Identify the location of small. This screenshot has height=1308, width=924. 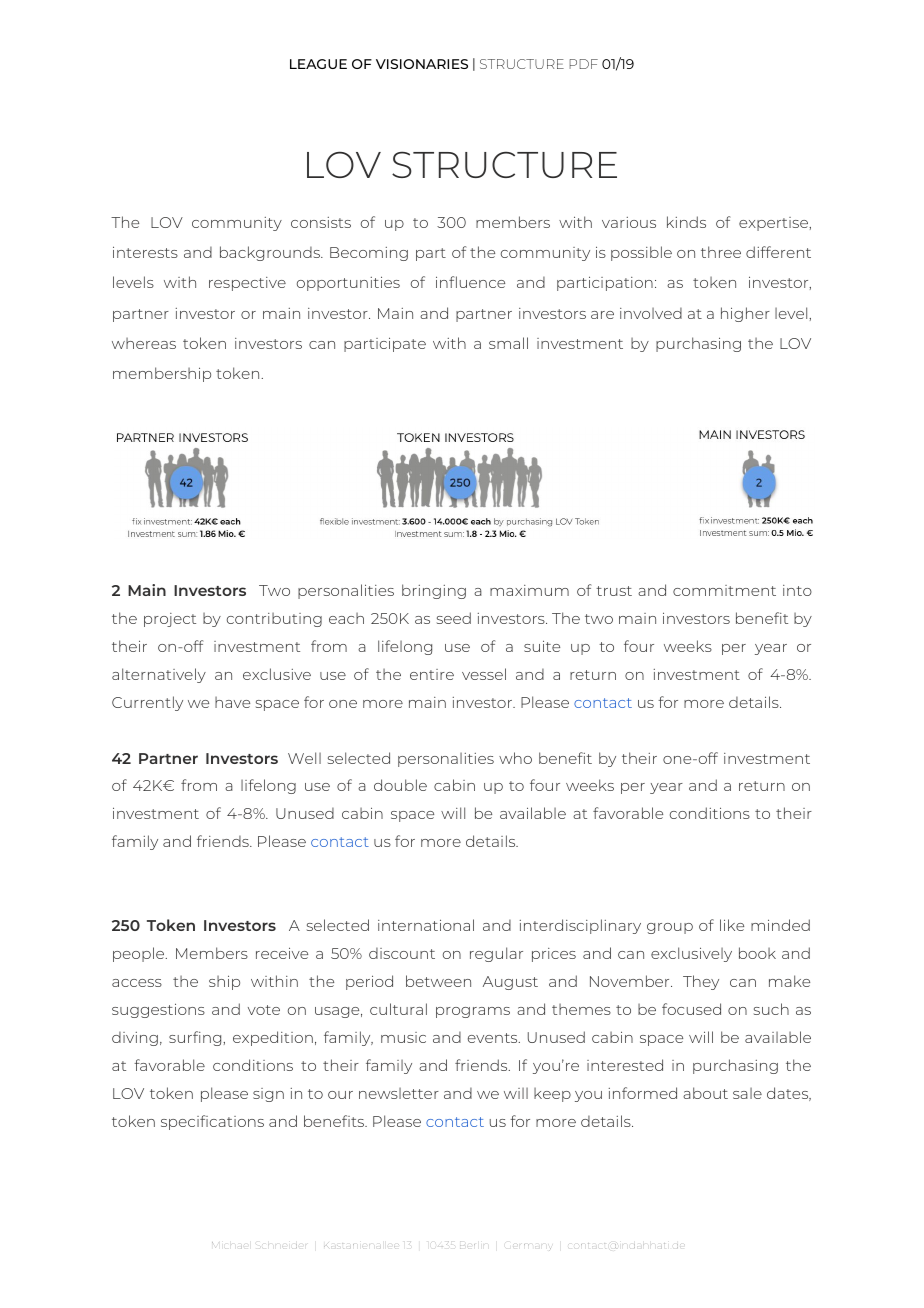
(508, 343).
